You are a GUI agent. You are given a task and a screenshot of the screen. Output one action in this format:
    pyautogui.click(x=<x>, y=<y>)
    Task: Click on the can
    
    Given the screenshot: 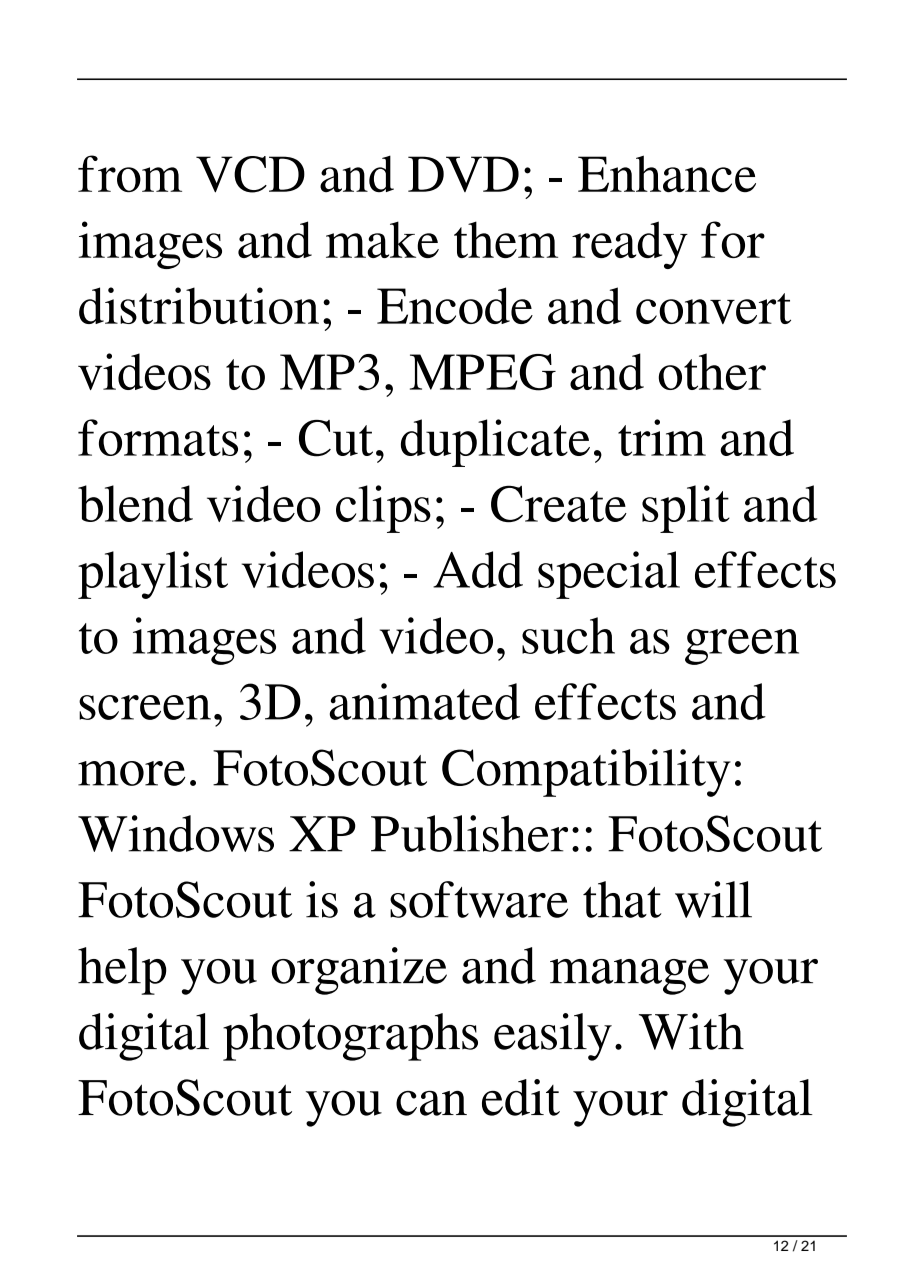 What is the action you would take?
    pyautogui.click(x=431, y=1103)
